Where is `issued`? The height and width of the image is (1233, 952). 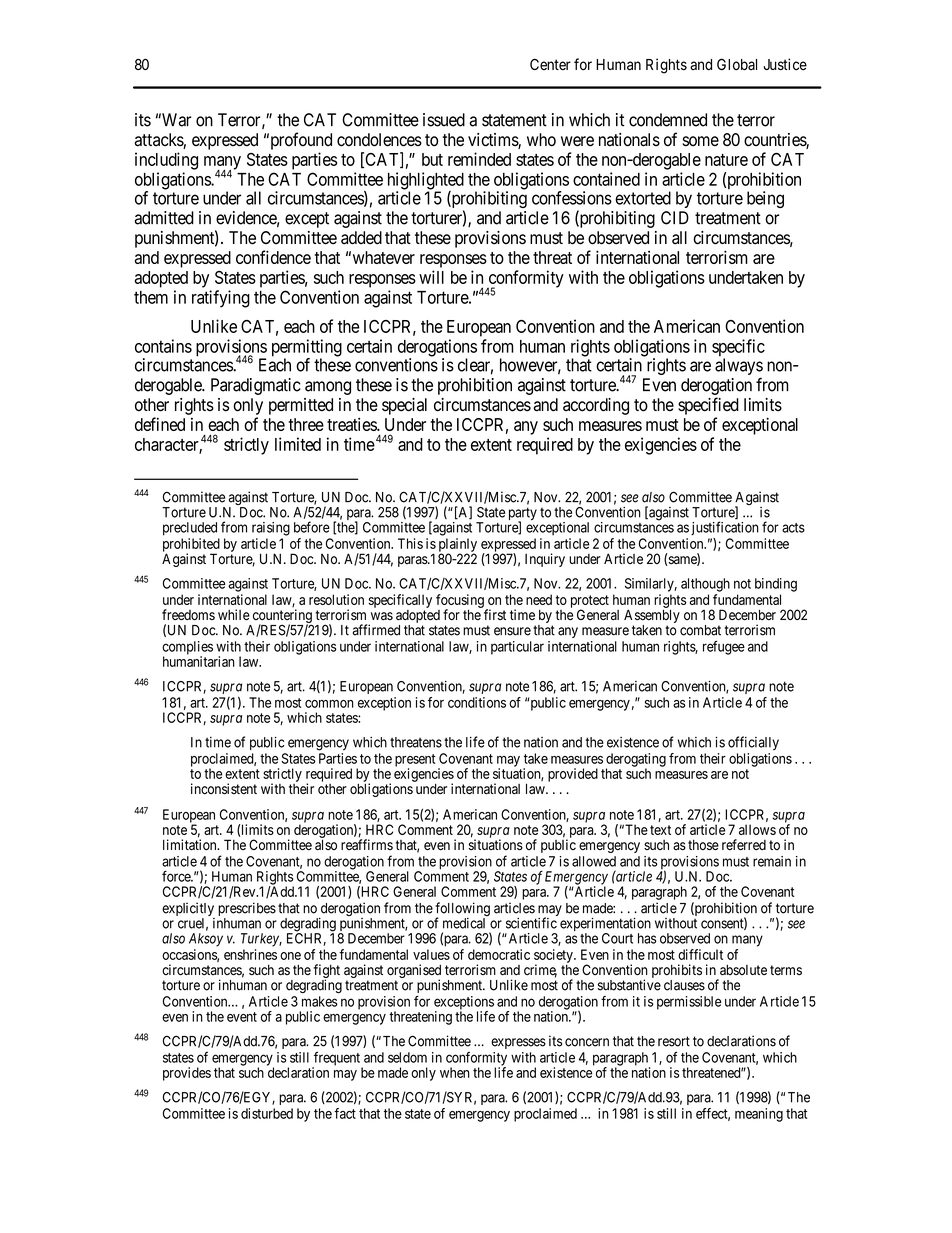
issued is located at coordinates (444, 120).
